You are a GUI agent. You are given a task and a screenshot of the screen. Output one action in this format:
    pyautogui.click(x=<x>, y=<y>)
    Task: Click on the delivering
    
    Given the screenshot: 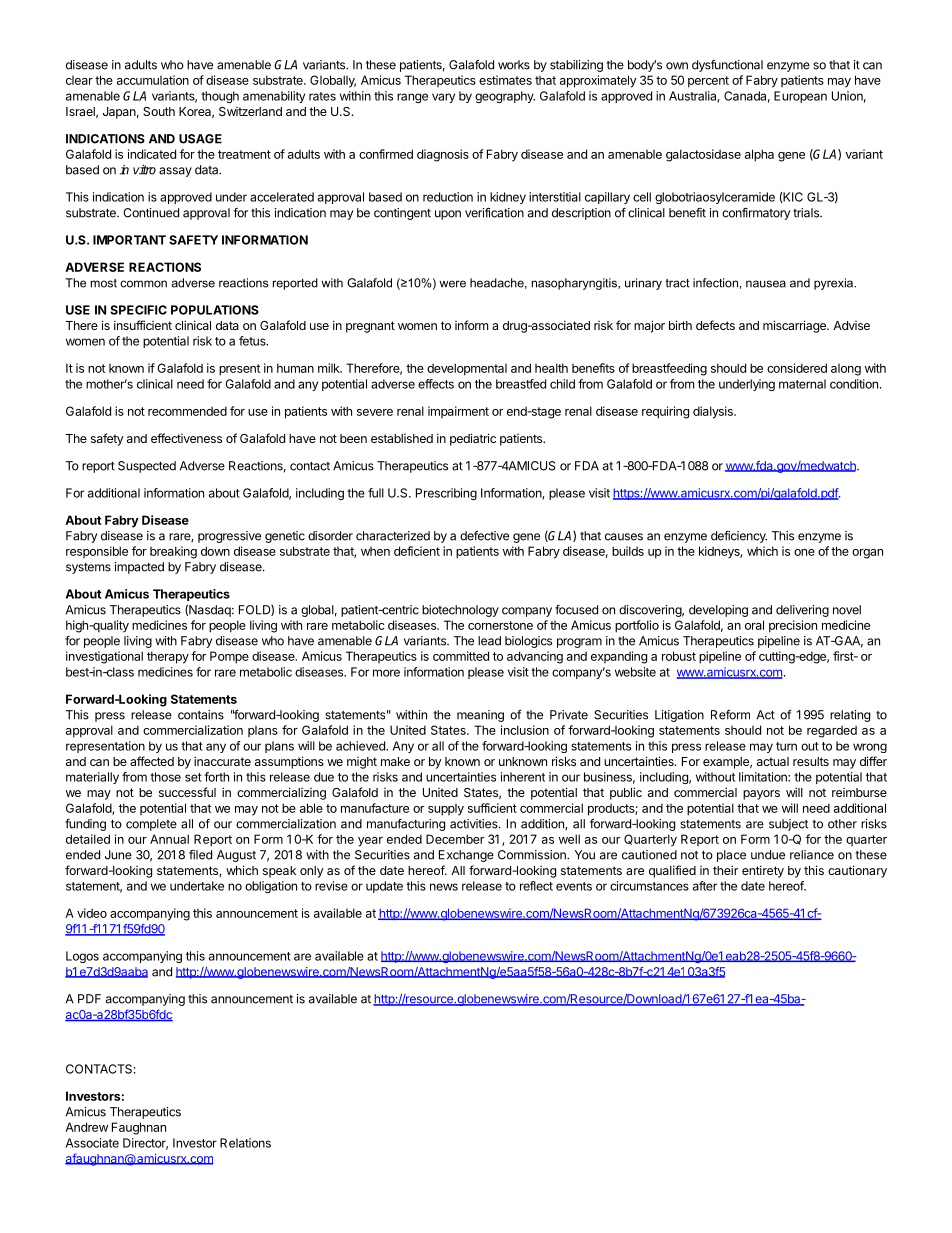 What is the action you would take?
    pyautogui.click(x=802, y=611)
